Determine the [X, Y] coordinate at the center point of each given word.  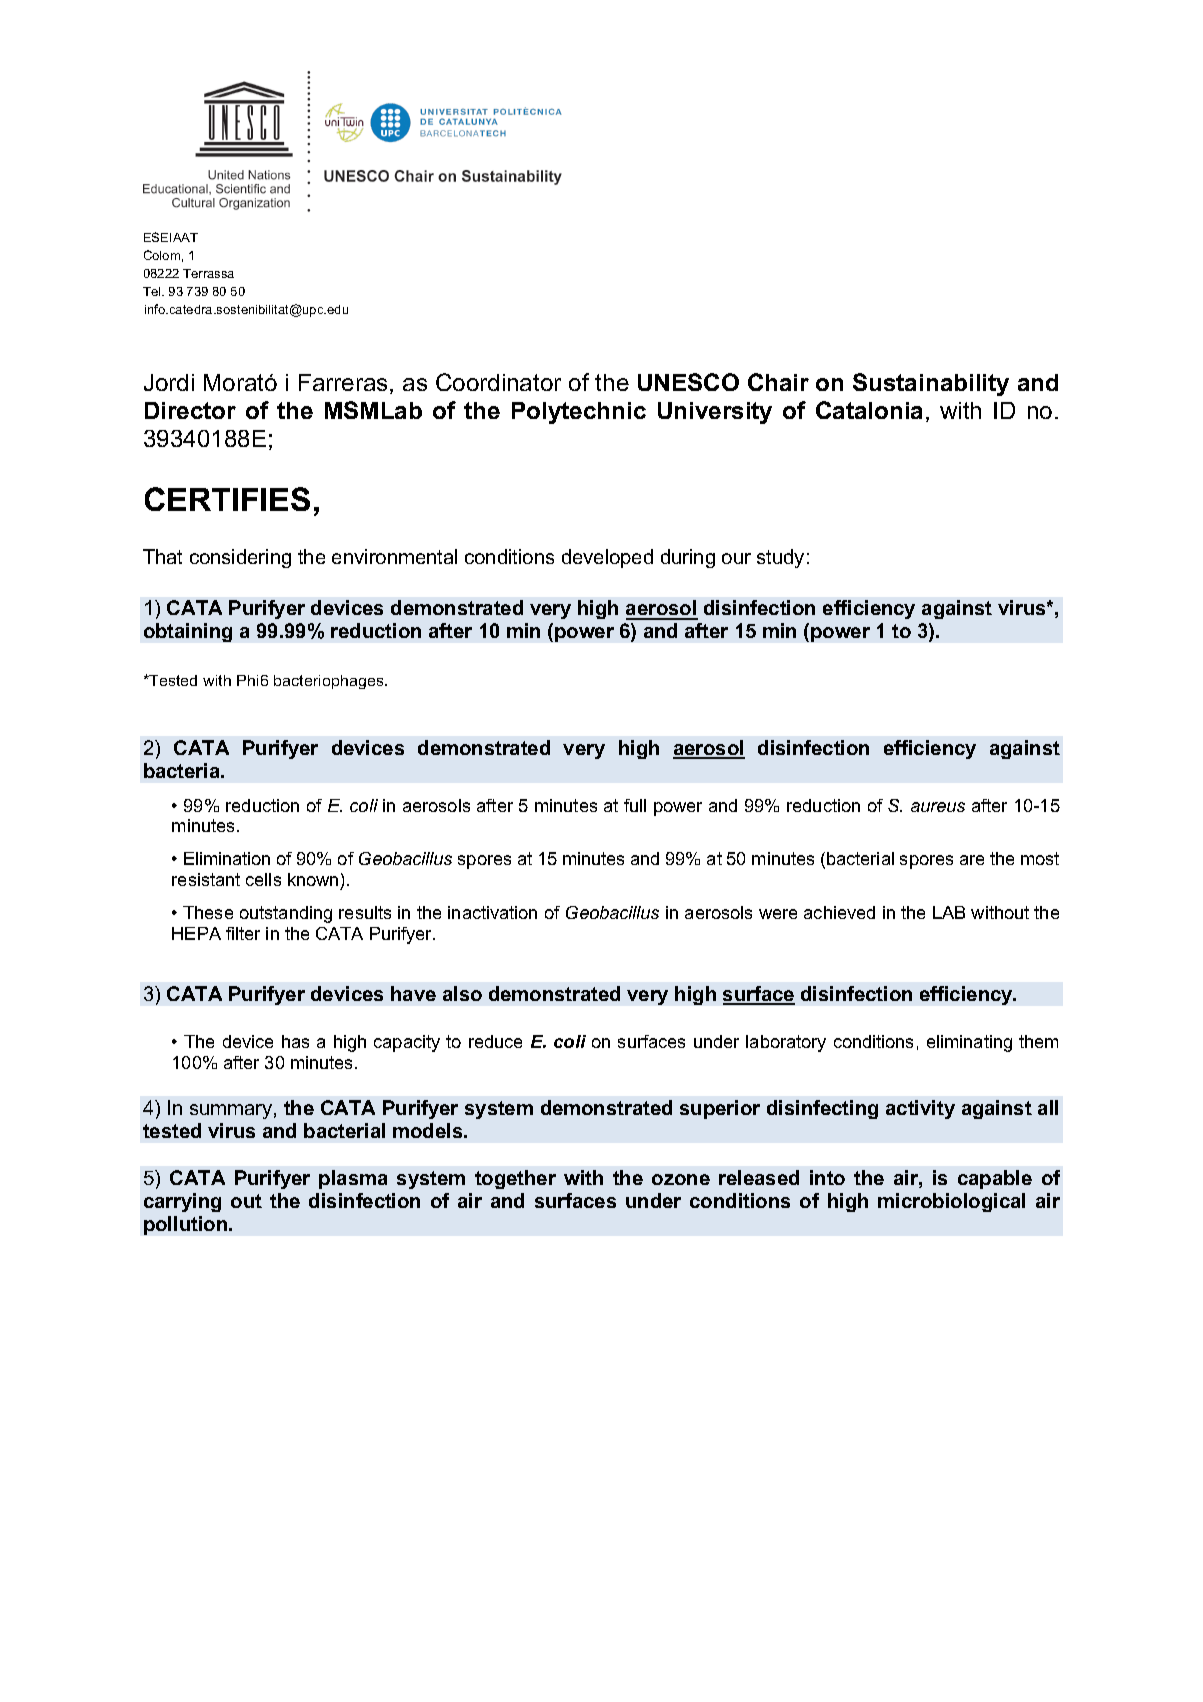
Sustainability [931, 384]
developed [607, 558]
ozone [681, 1179]
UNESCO [688, 382]
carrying [182, 1202]
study [780, 558]
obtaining [188, 632]
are [972, 860]
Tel [153, 291]
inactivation [492, 912]
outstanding [286, 914]
